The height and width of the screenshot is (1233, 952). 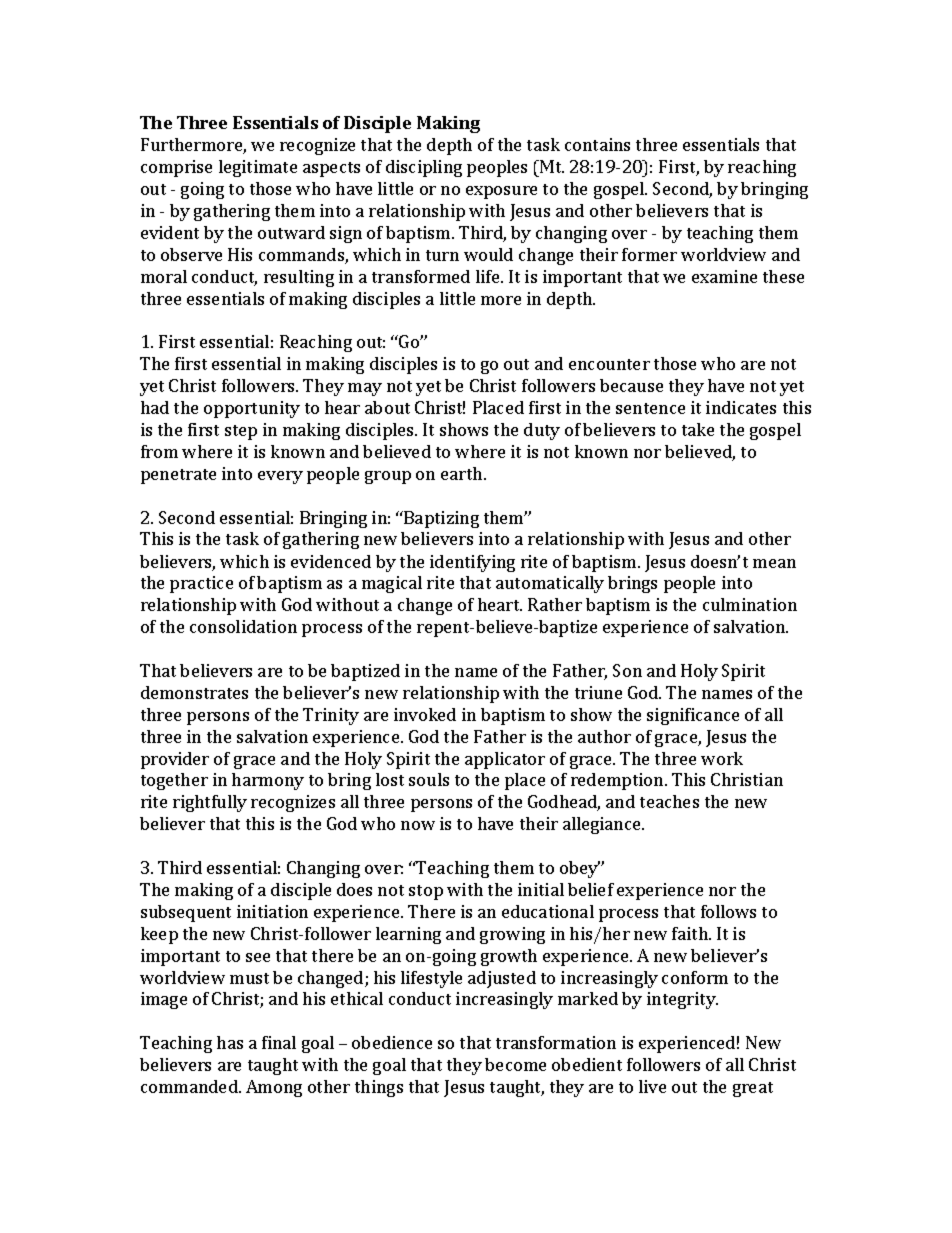 What do you see at coordinates (515, 1064) in the screenshot?
I see `become` at bounding box center [515, 1064].
